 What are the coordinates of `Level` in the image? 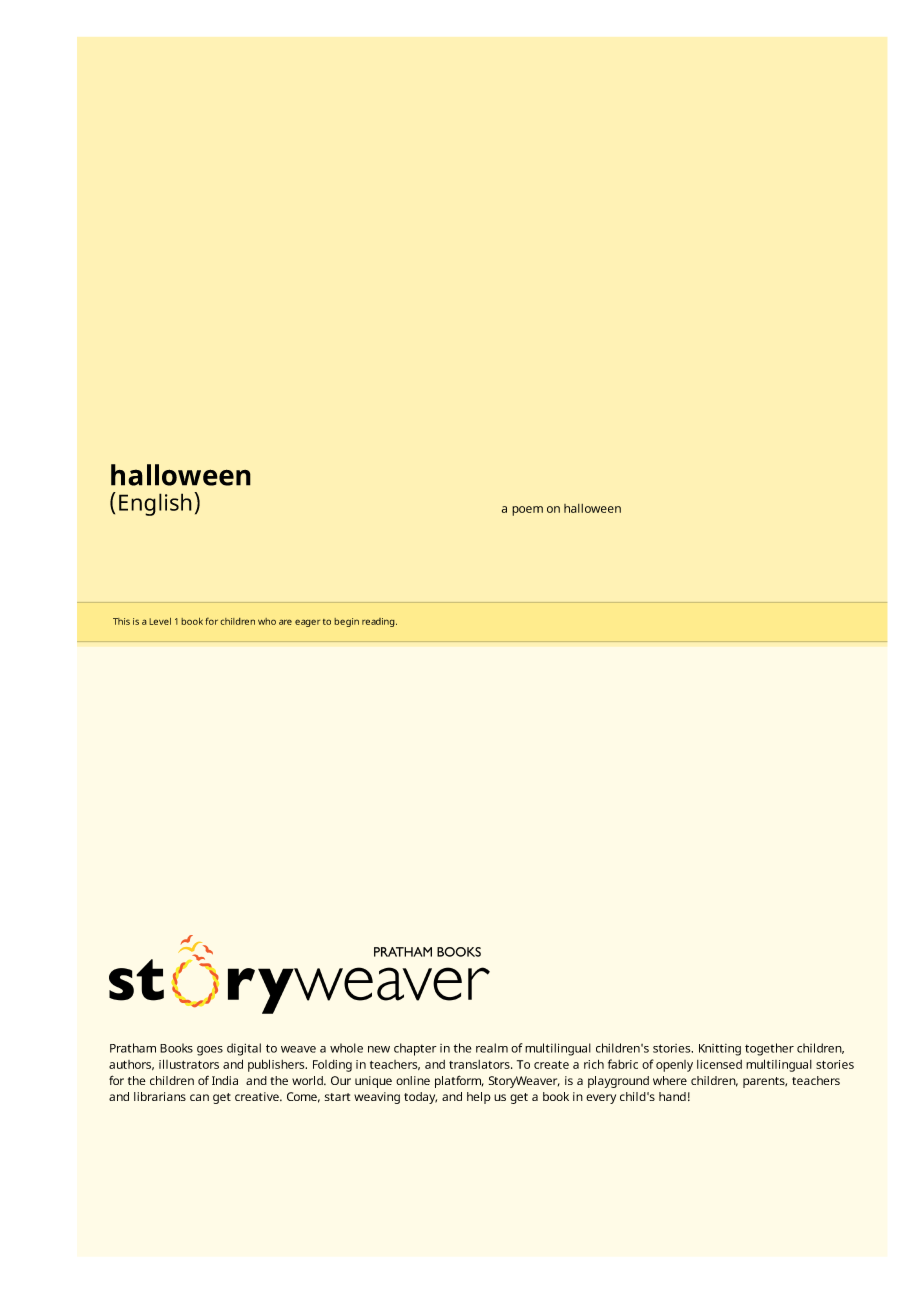 It's located at (160, 621).
